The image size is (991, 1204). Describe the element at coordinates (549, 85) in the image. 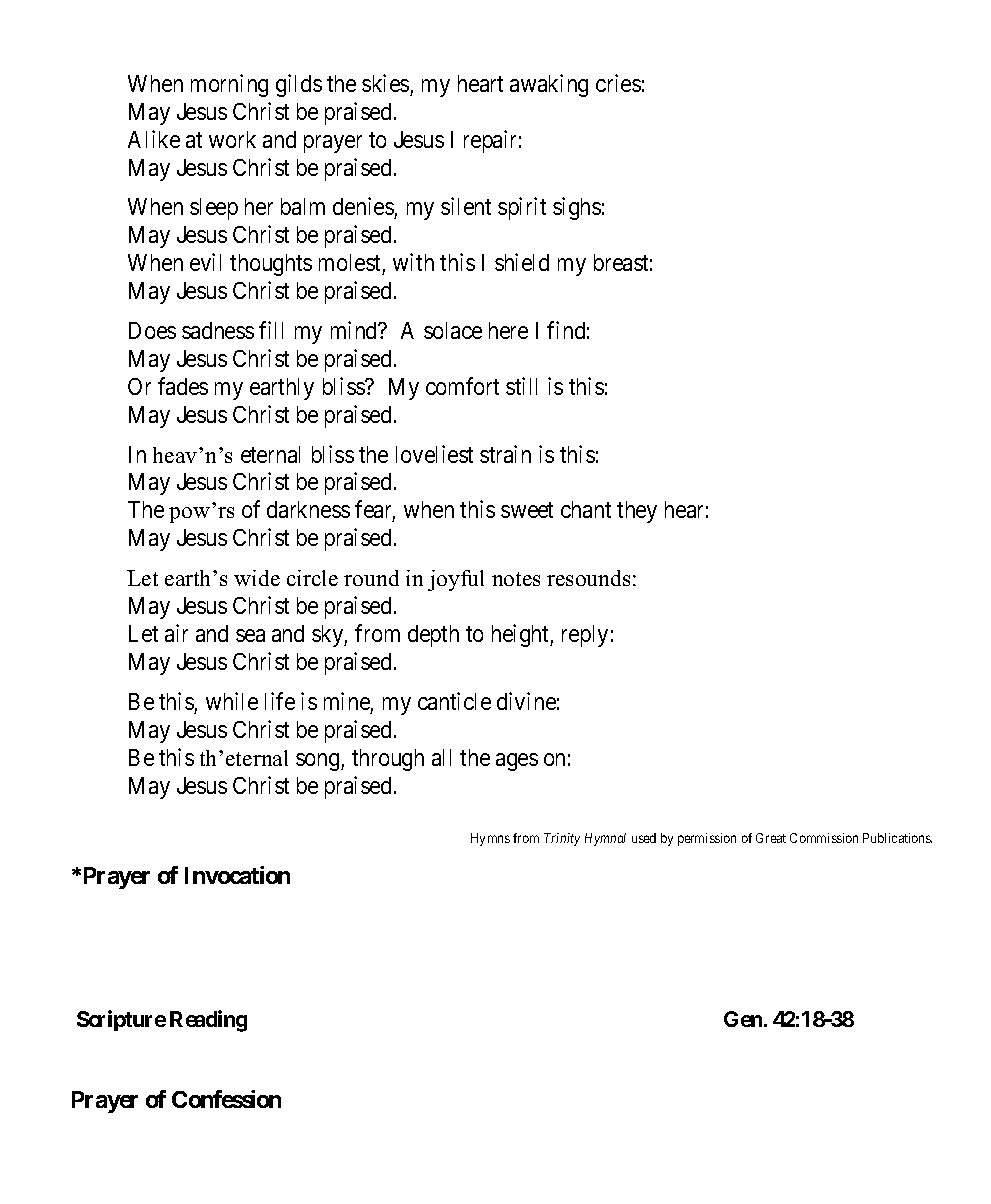

I see `awaking` at that location.
